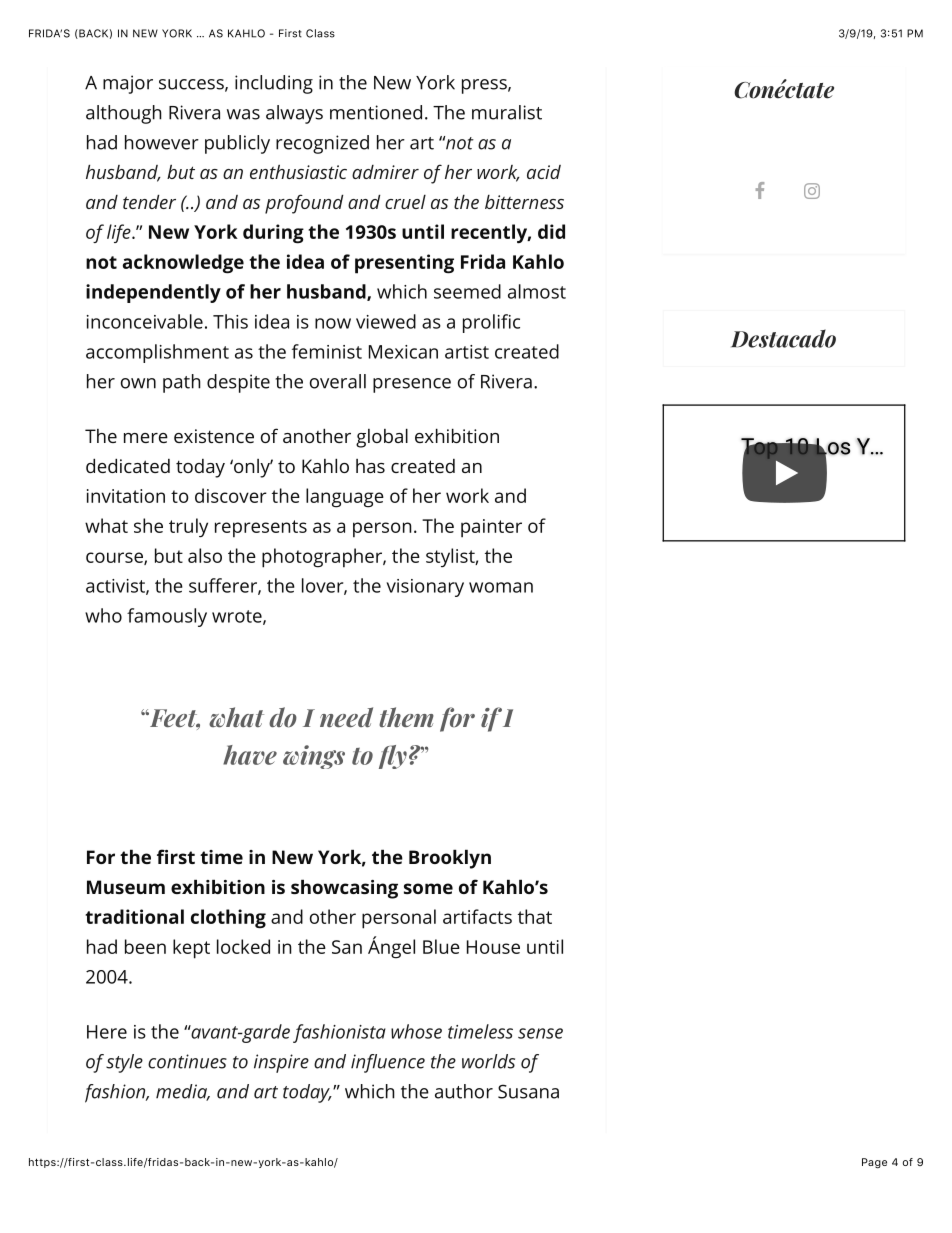  What do you see at coordinates (537, 291) in the screenshot?
I see `almost` at bounding box center [537, 291].
